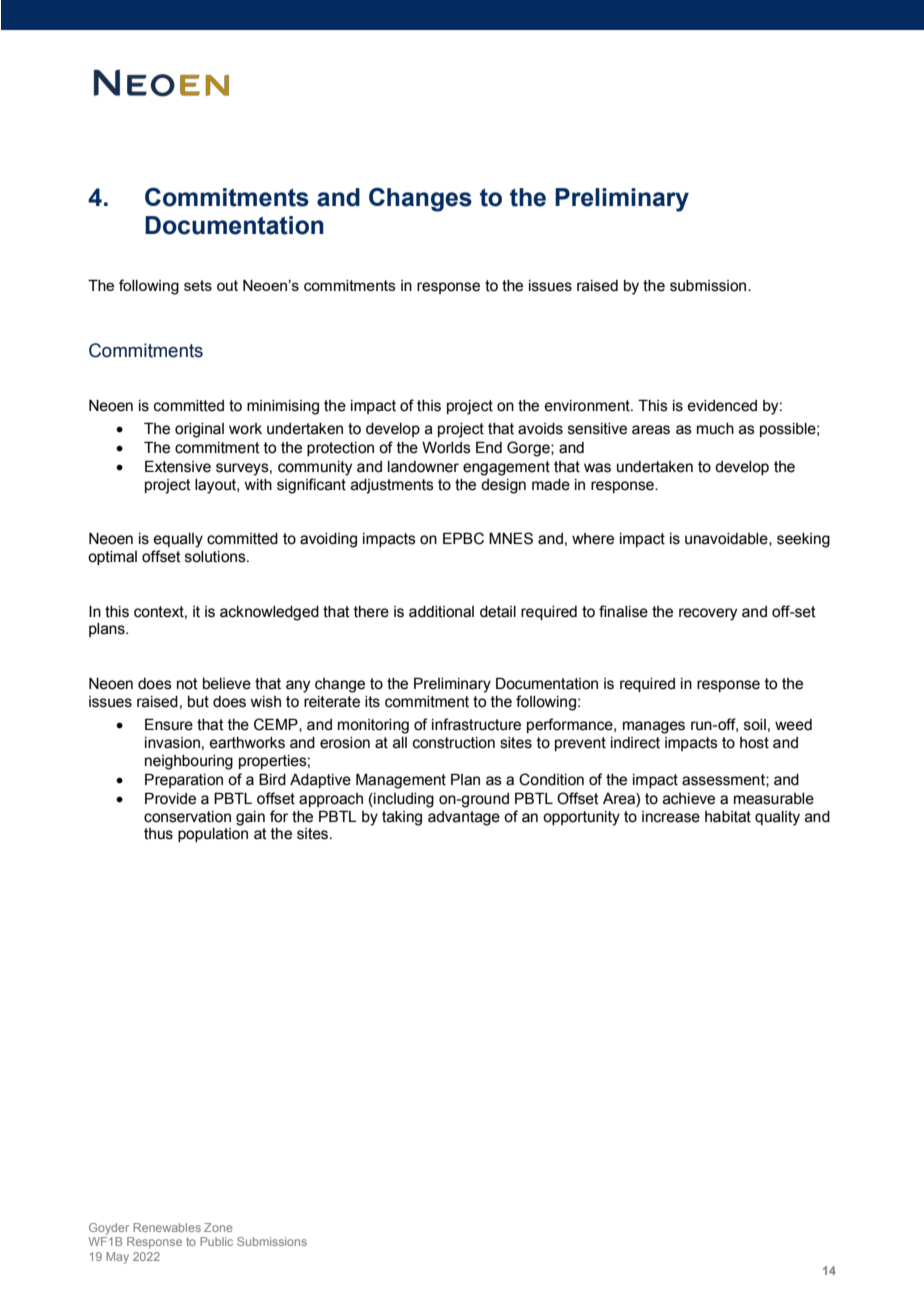 This page has height=1308, width=924. I want to click on quality, so click(777, 818).
